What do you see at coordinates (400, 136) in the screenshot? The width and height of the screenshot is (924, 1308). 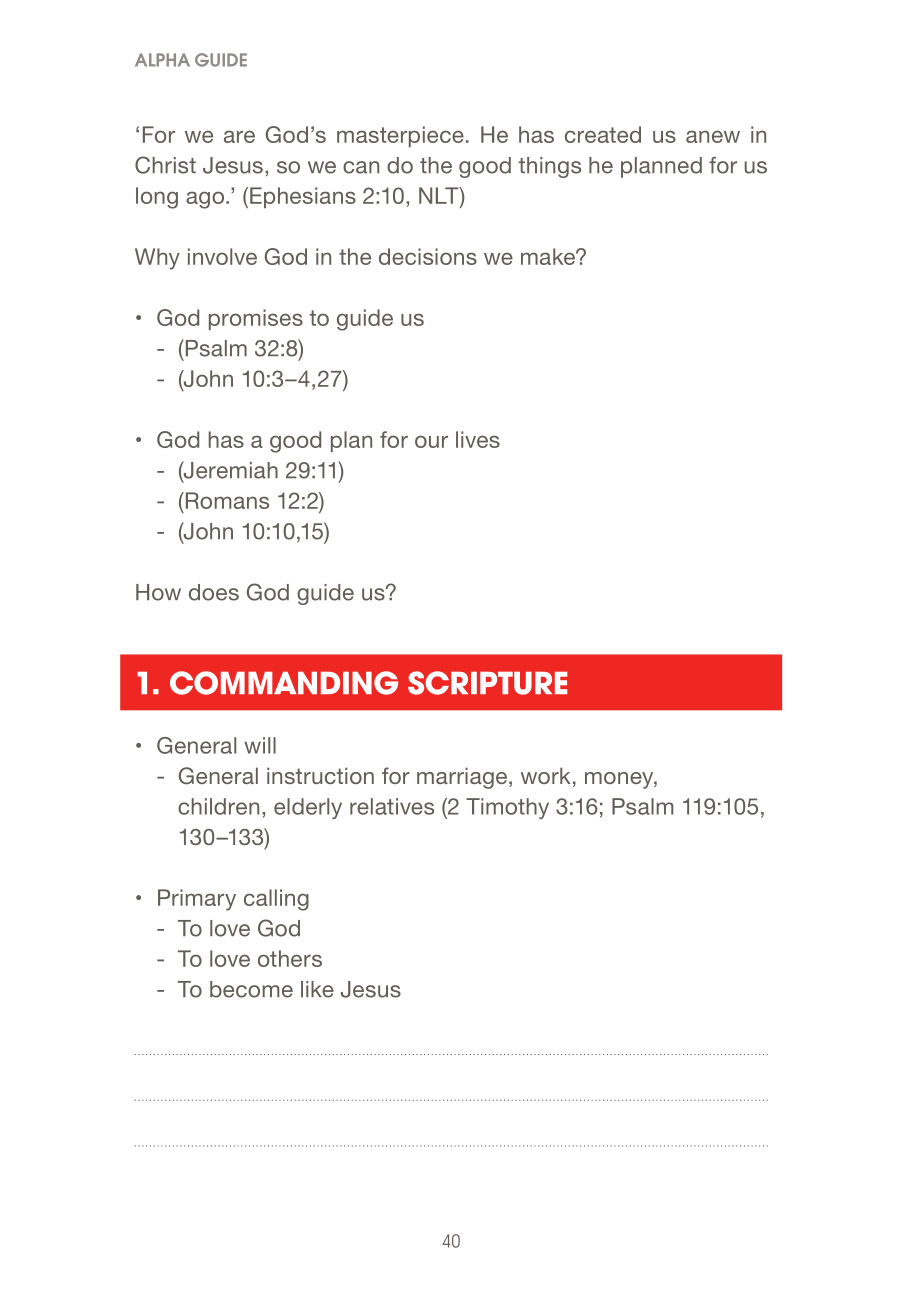 I see `masterpiece` at bounding box center [400, 136].
